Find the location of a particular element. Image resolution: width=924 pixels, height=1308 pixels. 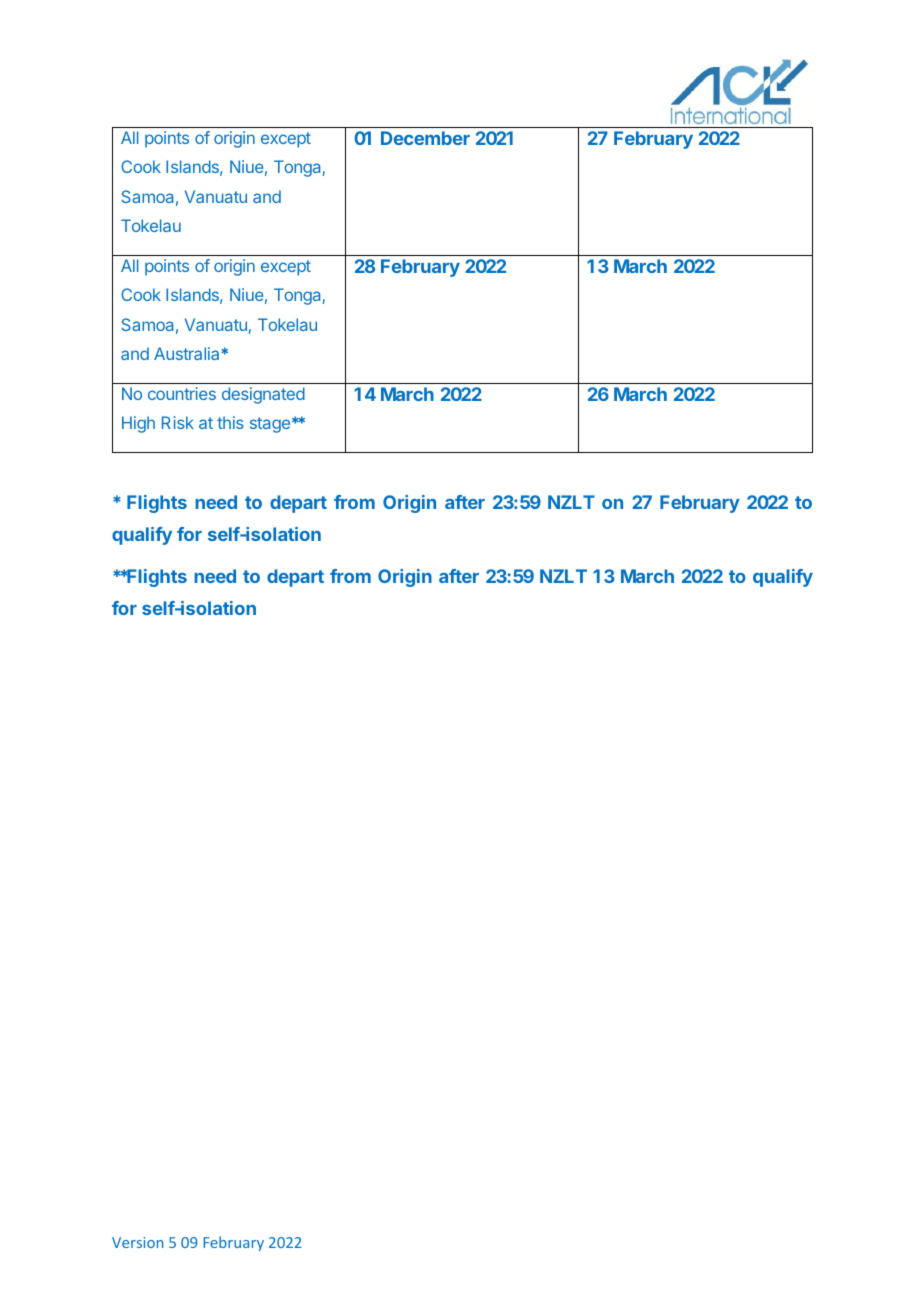

Australia is located at coordinates (188, 353).
